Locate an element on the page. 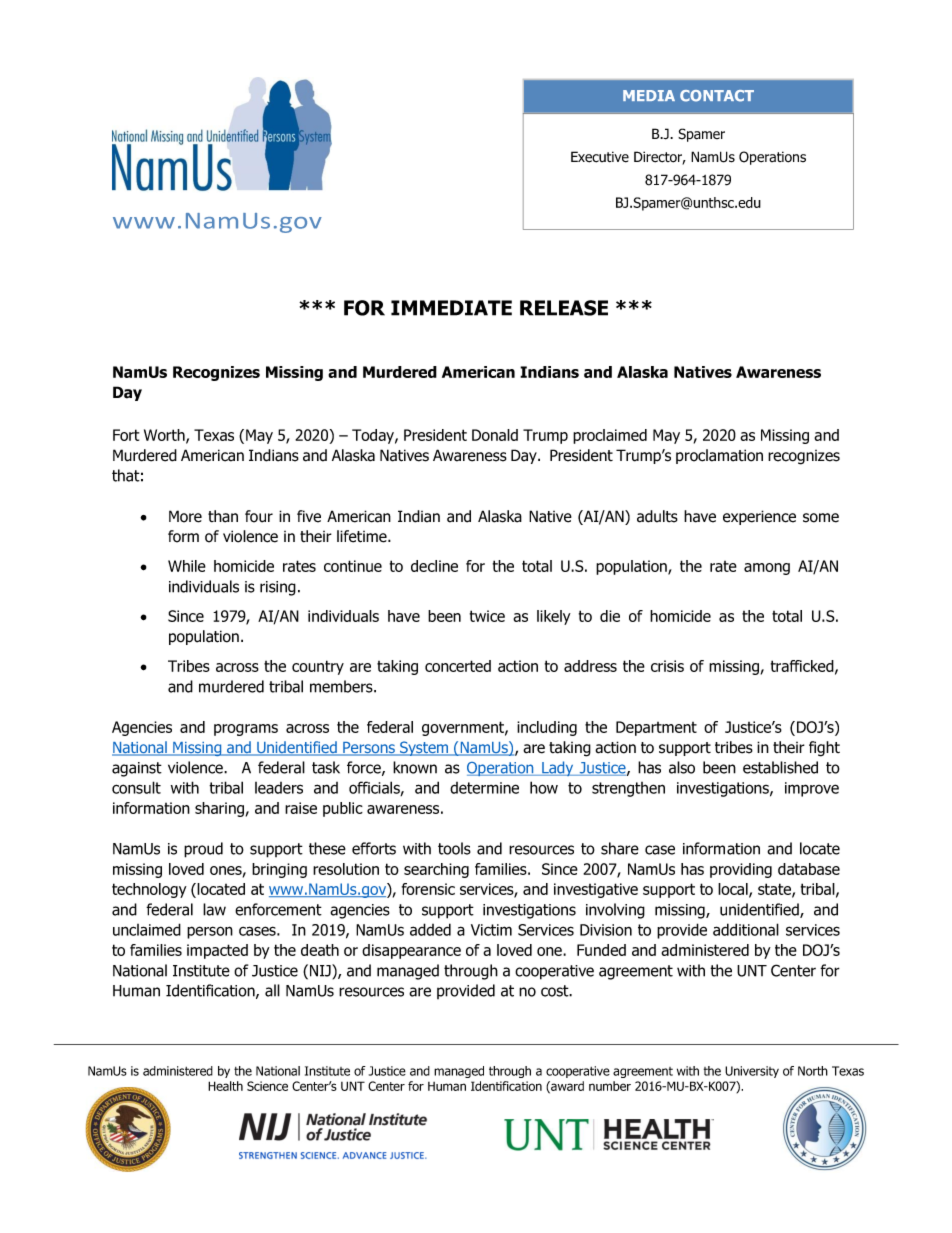 The width and height of the image is (952, 1233). CONTACT is located at coordinates (717, 96).
